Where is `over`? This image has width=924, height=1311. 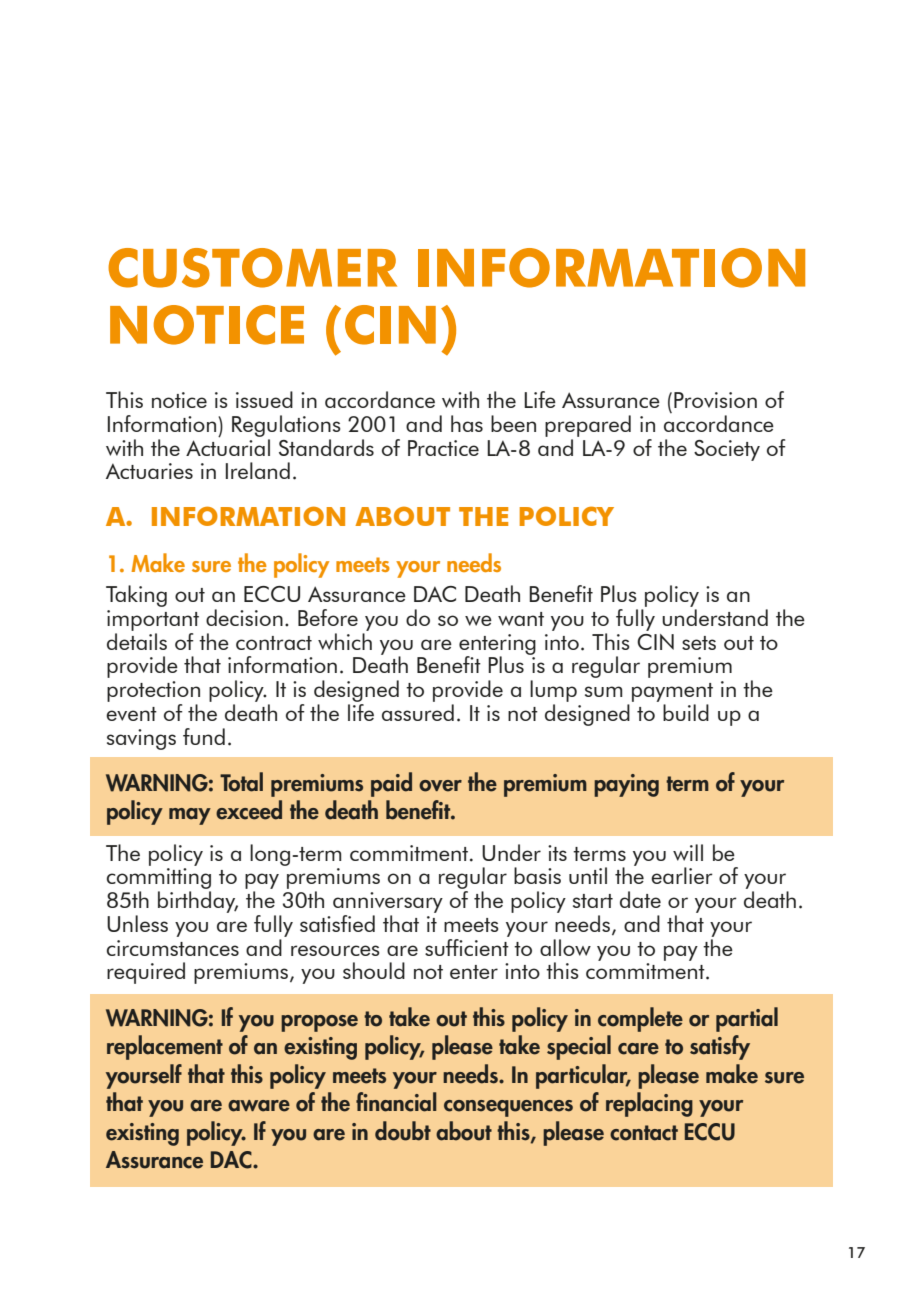 over is located at coordinates (440, 786).
